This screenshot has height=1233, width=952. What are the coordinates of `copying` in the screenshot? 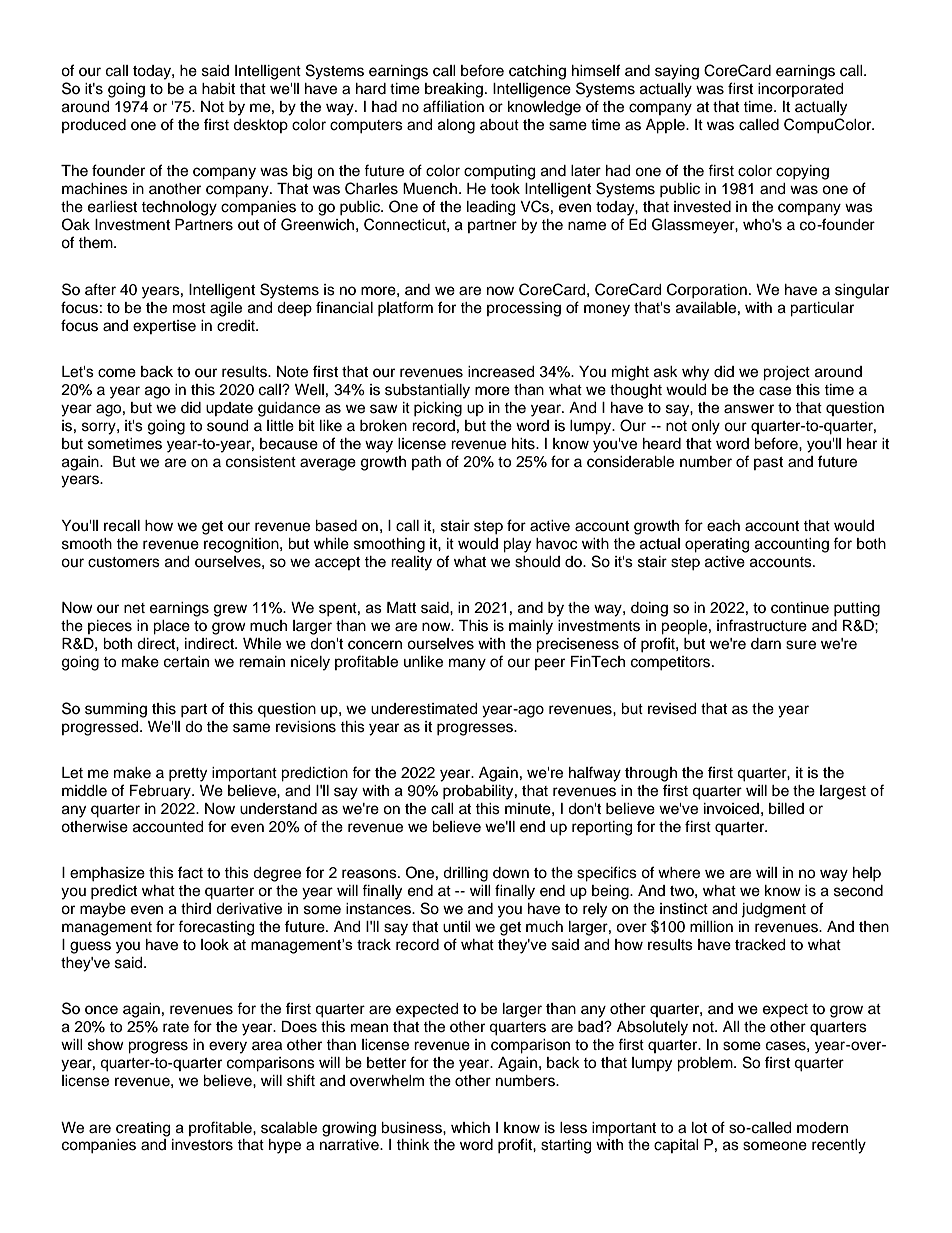 It's located at (802, 172).
